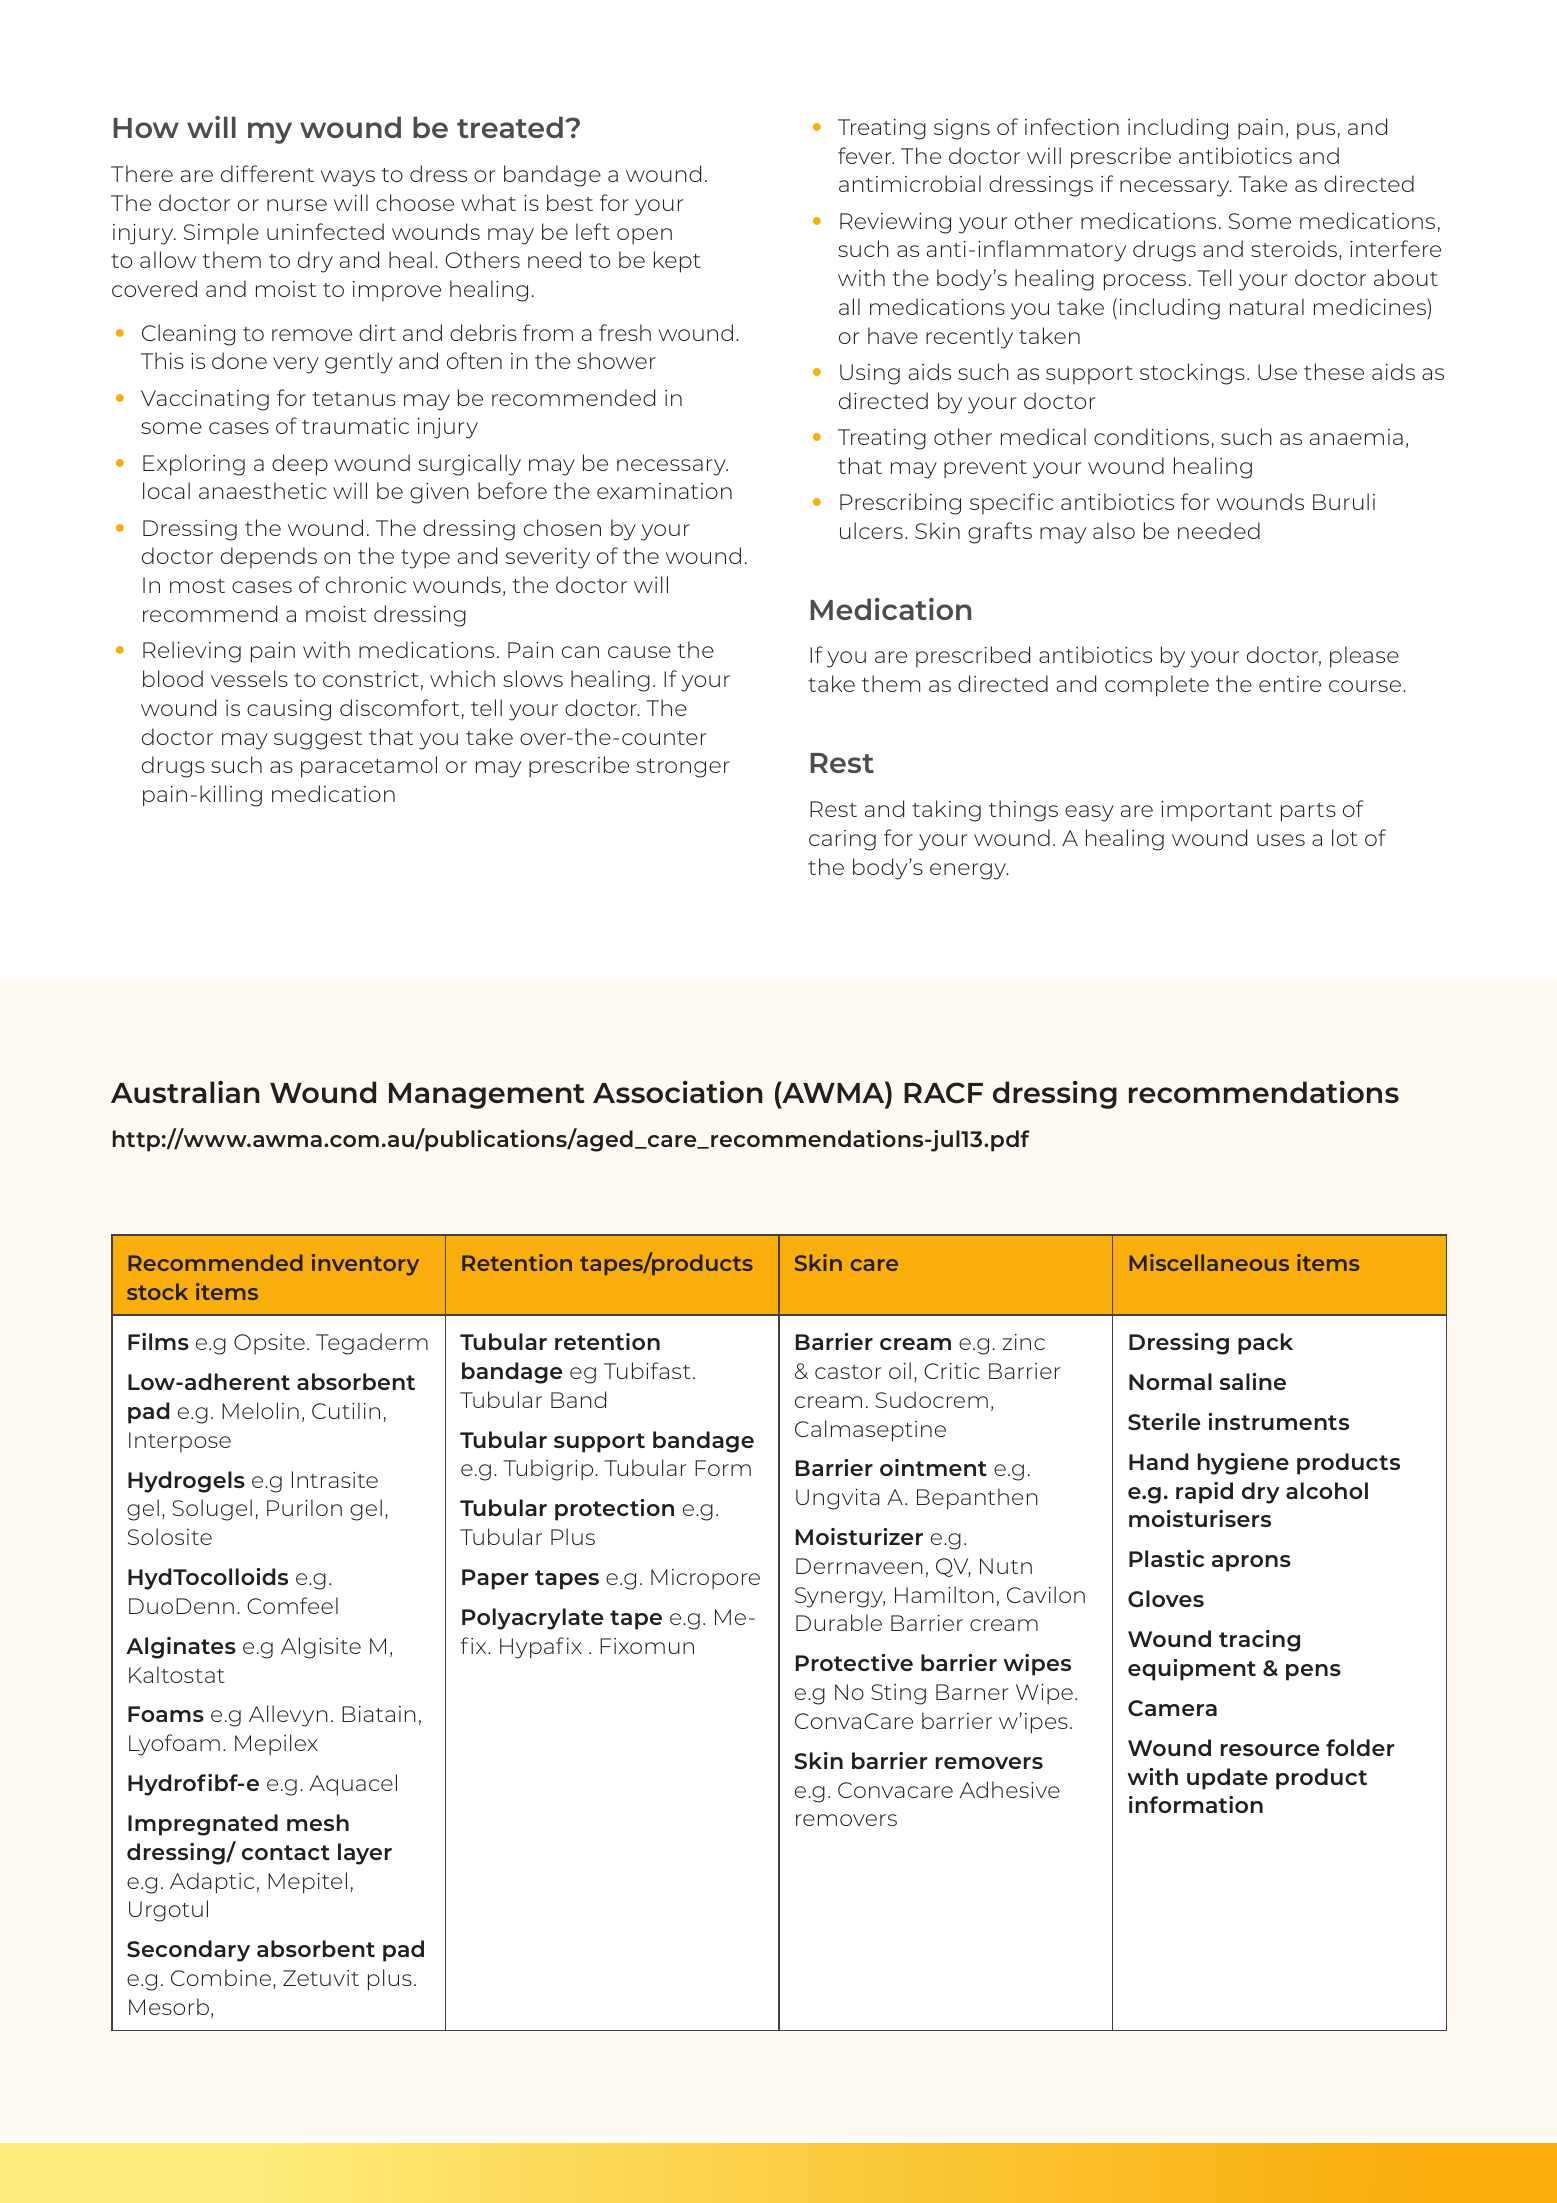 This screenshot has height=2203, width=1557. I want to click on pus, so click(1316, 131).
